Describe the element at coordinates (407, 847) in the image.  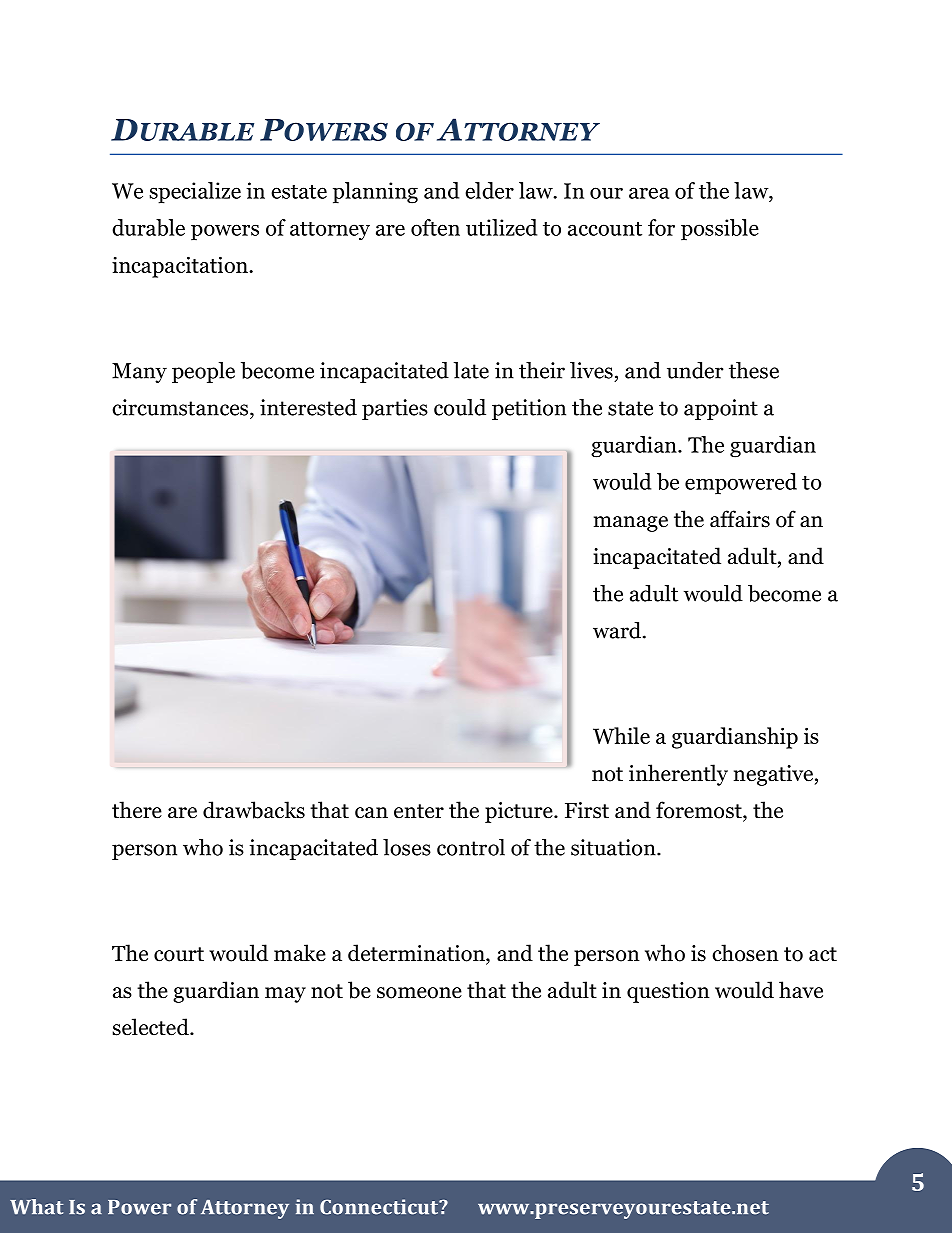
I see `loses` at that location.
